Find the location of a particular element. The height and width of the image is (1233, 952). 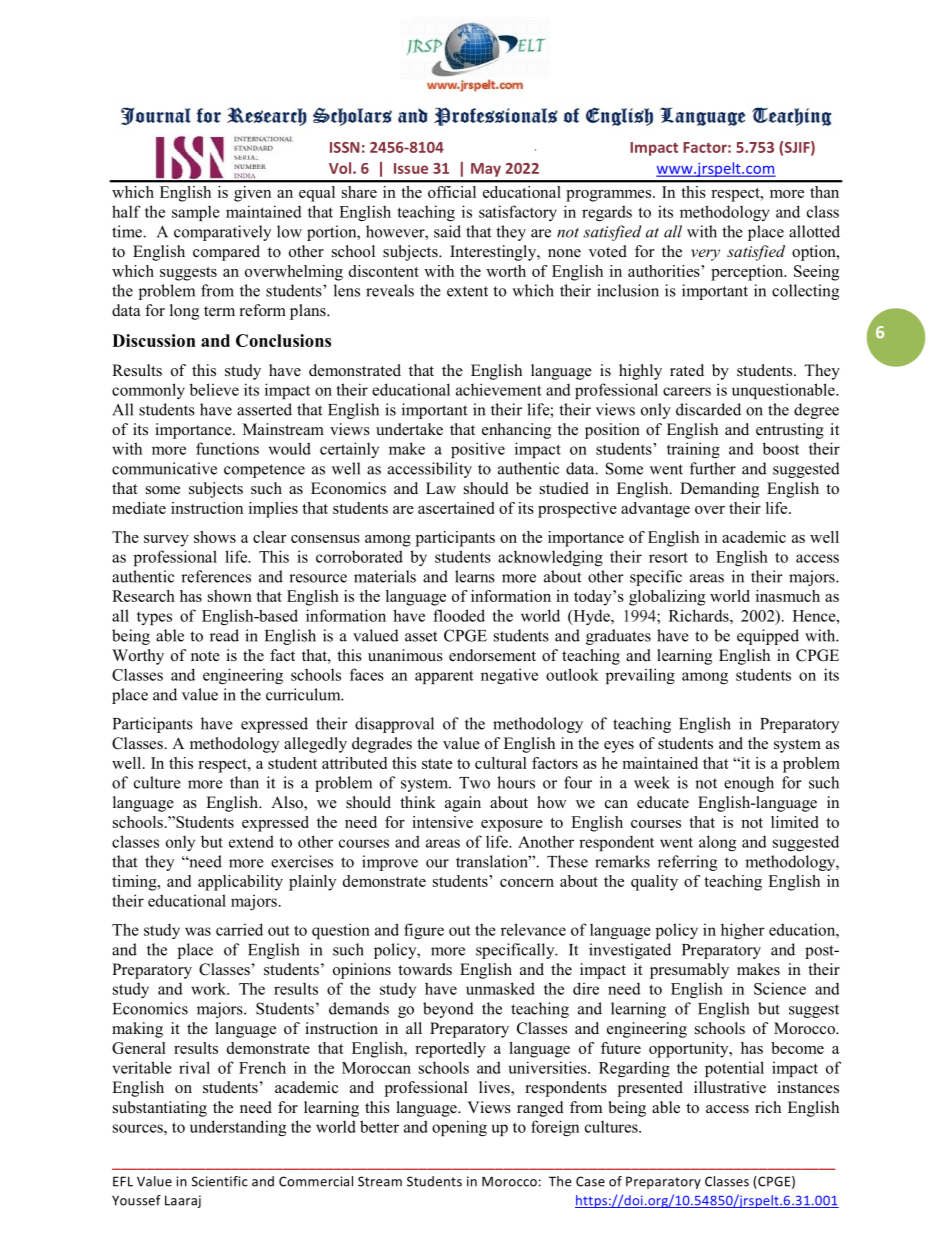

intensive is located at coordinates (442, 822).
